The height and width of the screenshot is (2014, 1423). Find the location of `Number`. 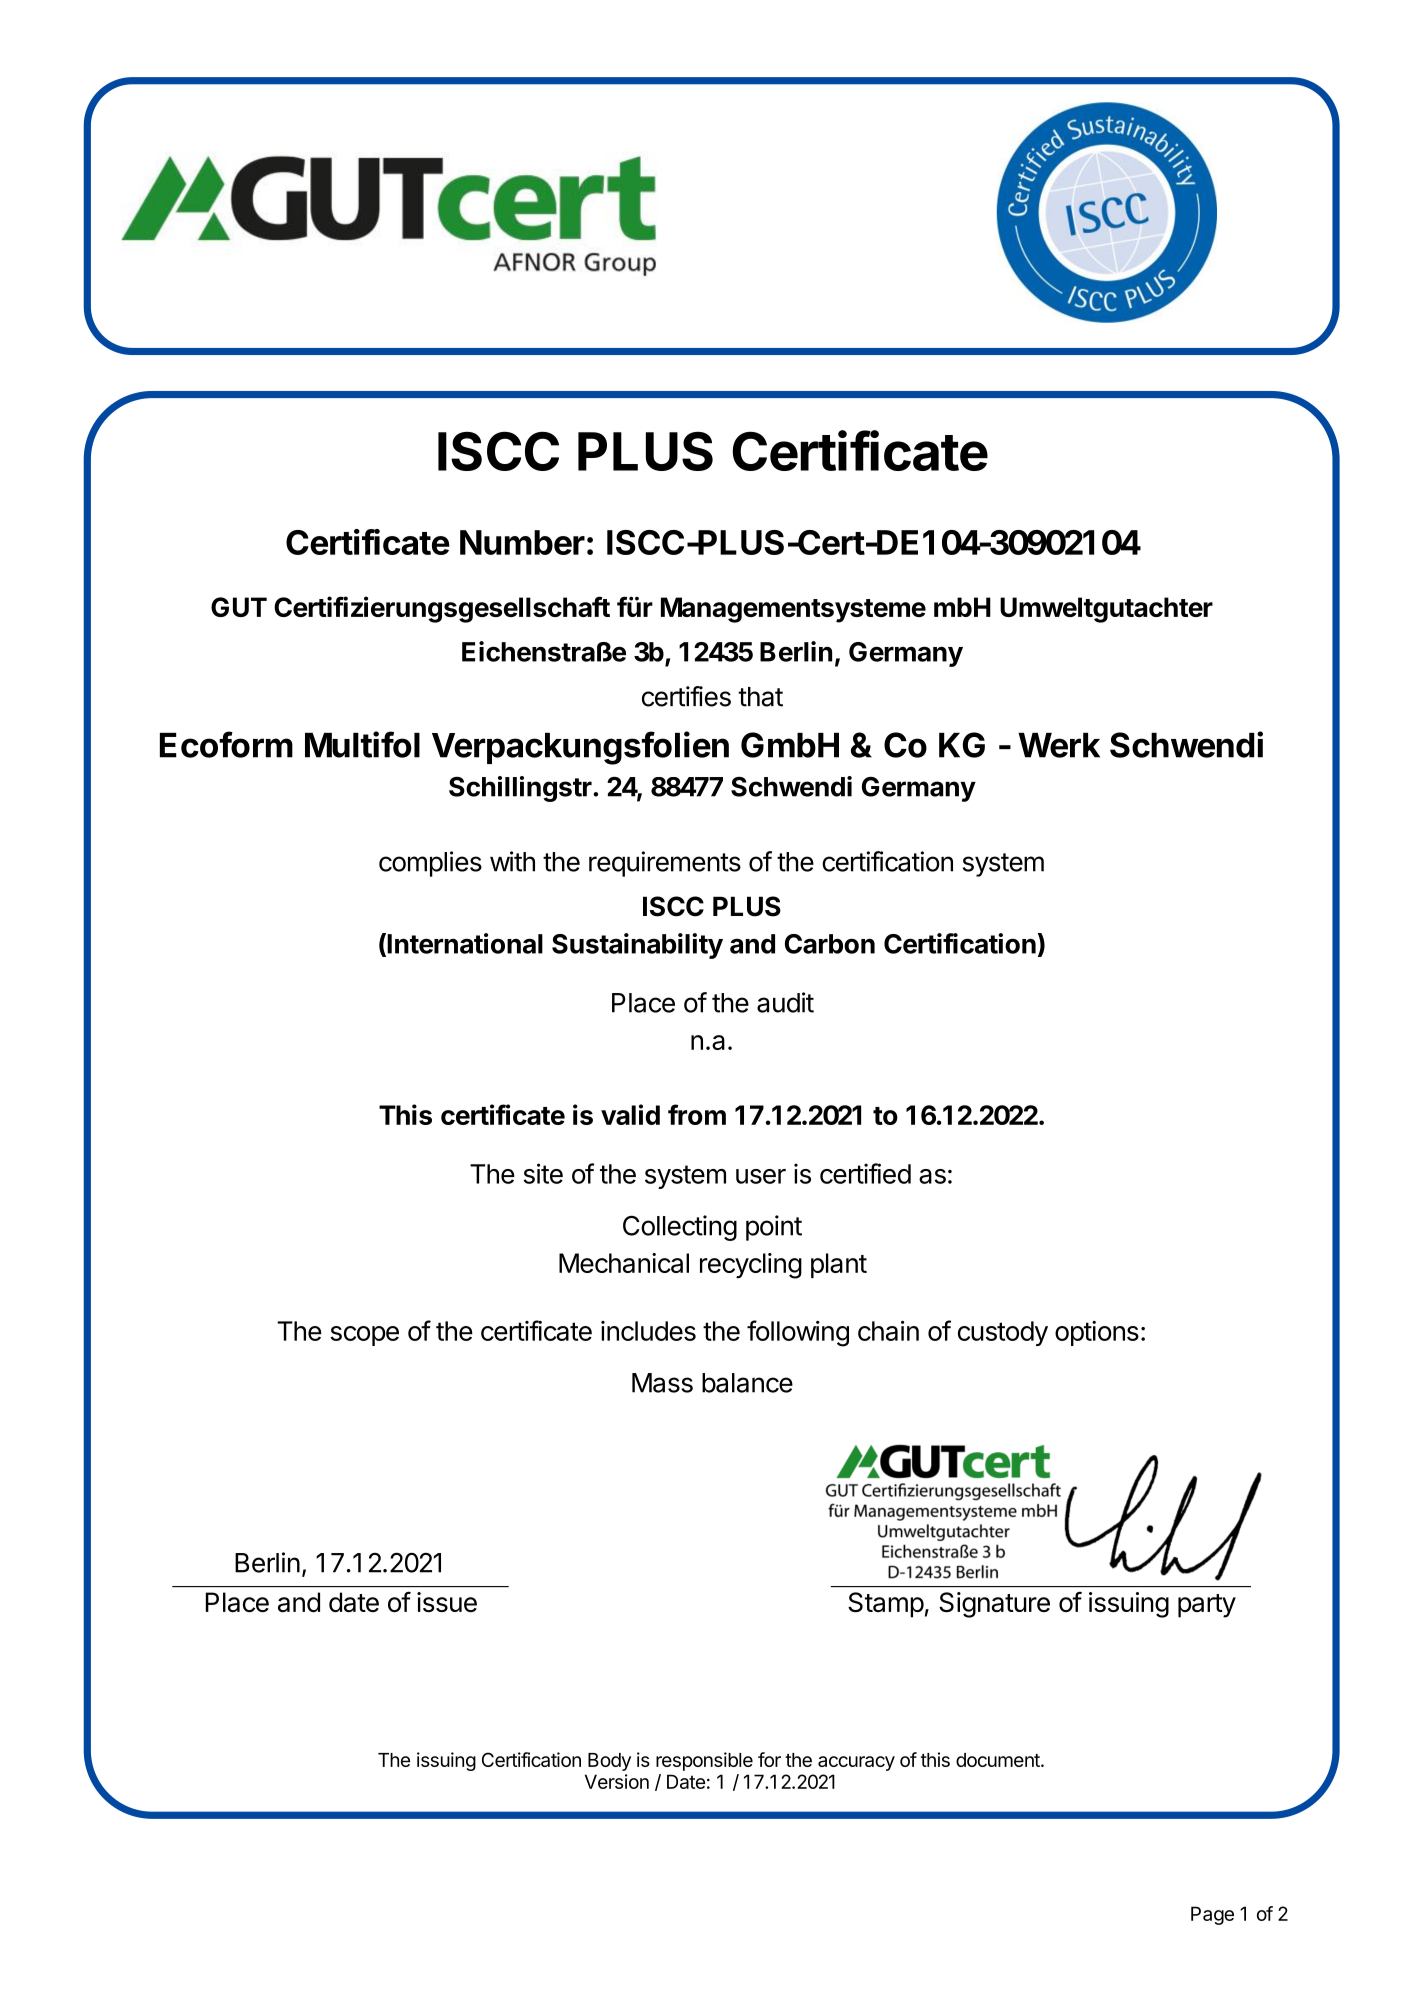

Number is located at coordinates (522, 542).
